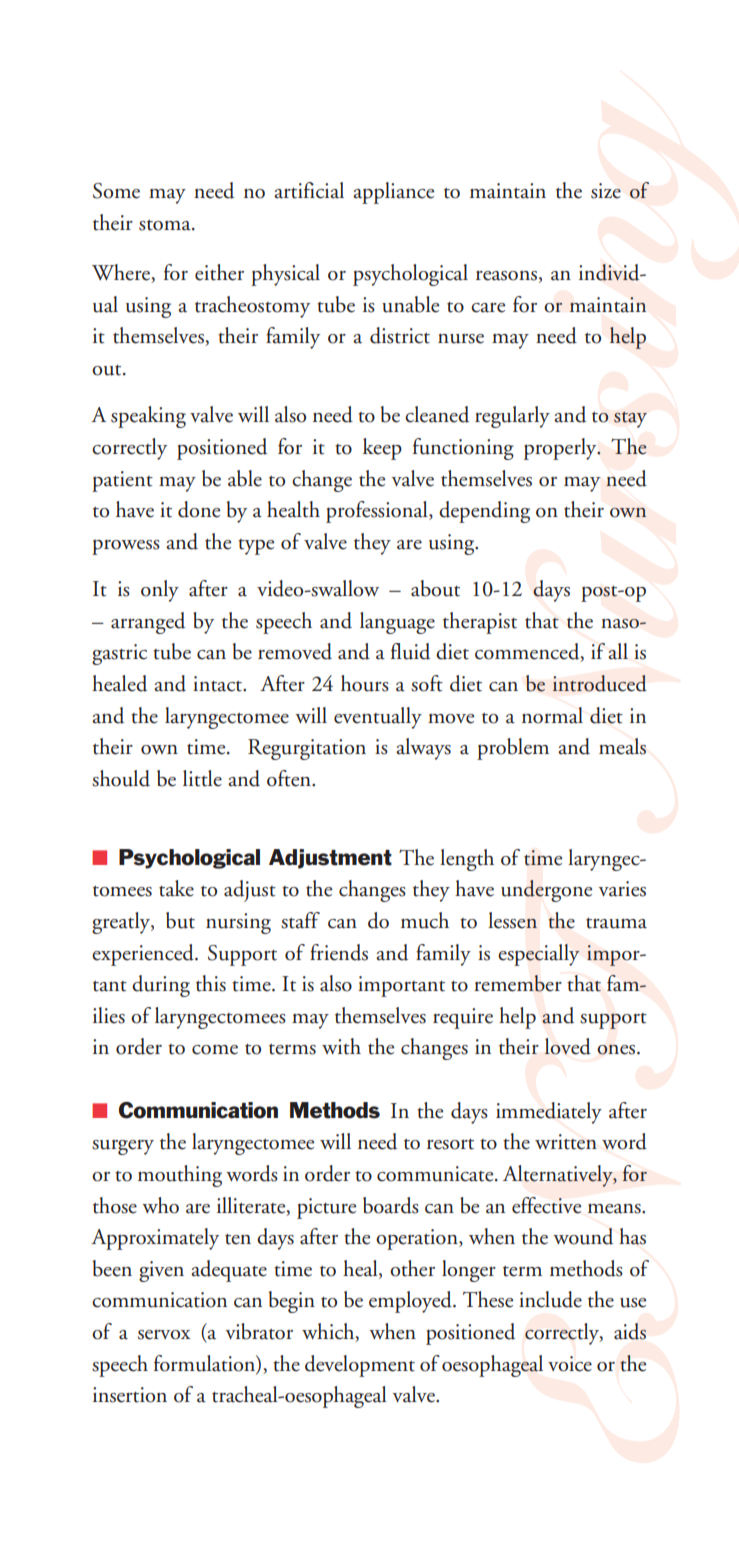  I want to click on either, so click(219, 272).
